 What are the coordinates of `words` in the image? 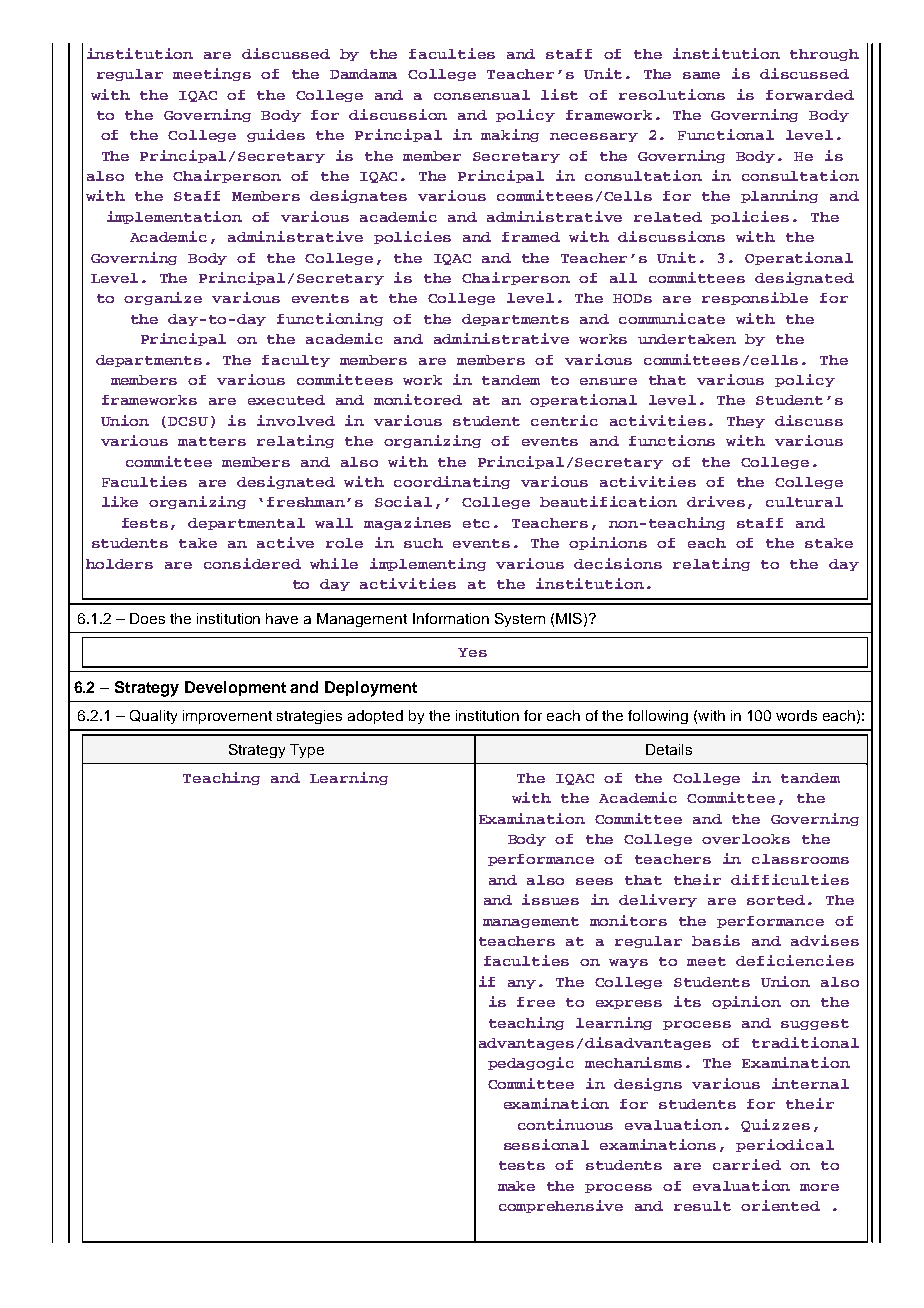 It's located at (796, 715).
